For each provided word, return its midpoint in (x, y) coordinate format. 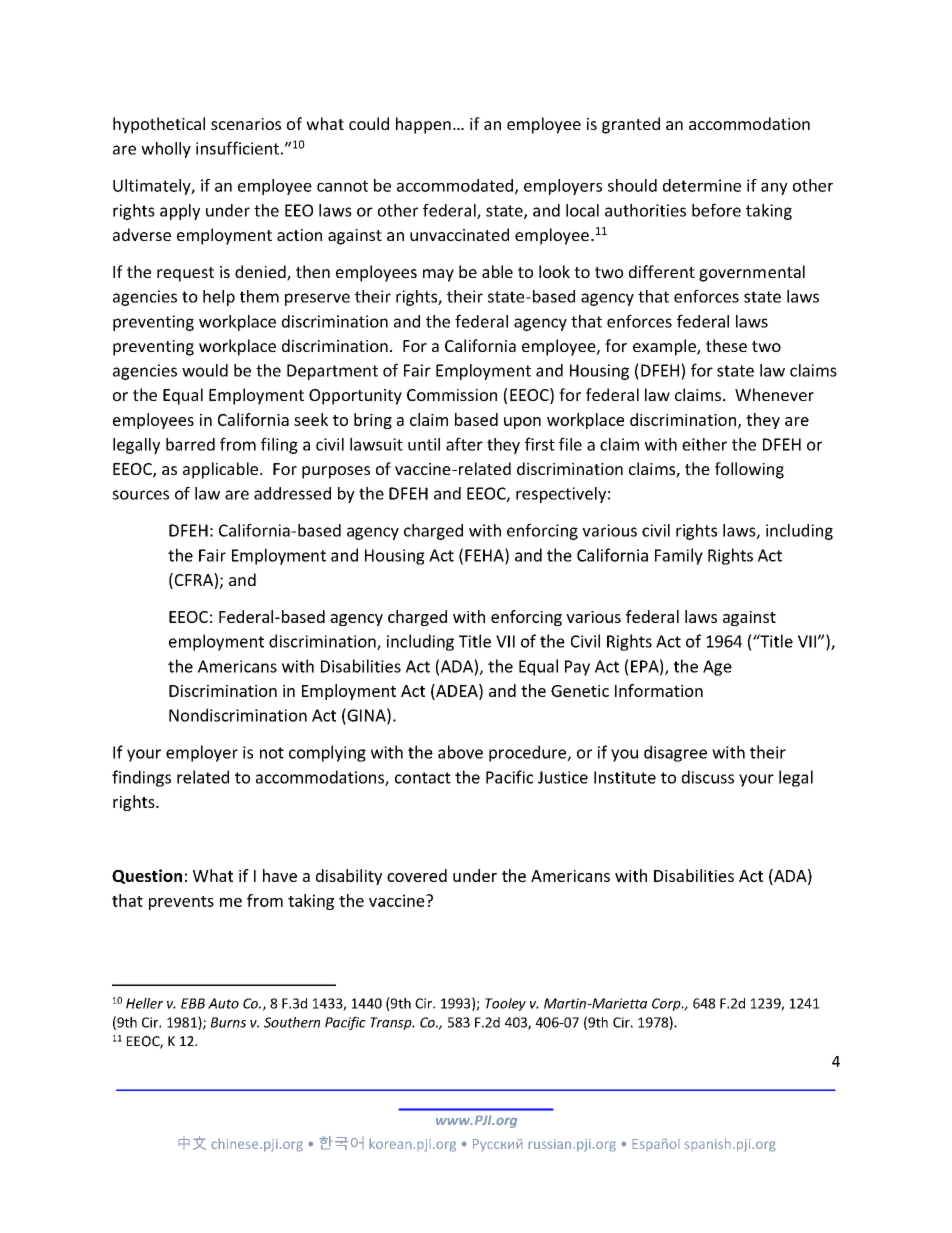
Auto (223, 1003)
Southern (292, 1022)
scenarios (246, 124)
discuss (707, 777)
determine (702, 185)
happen (423, 125)
